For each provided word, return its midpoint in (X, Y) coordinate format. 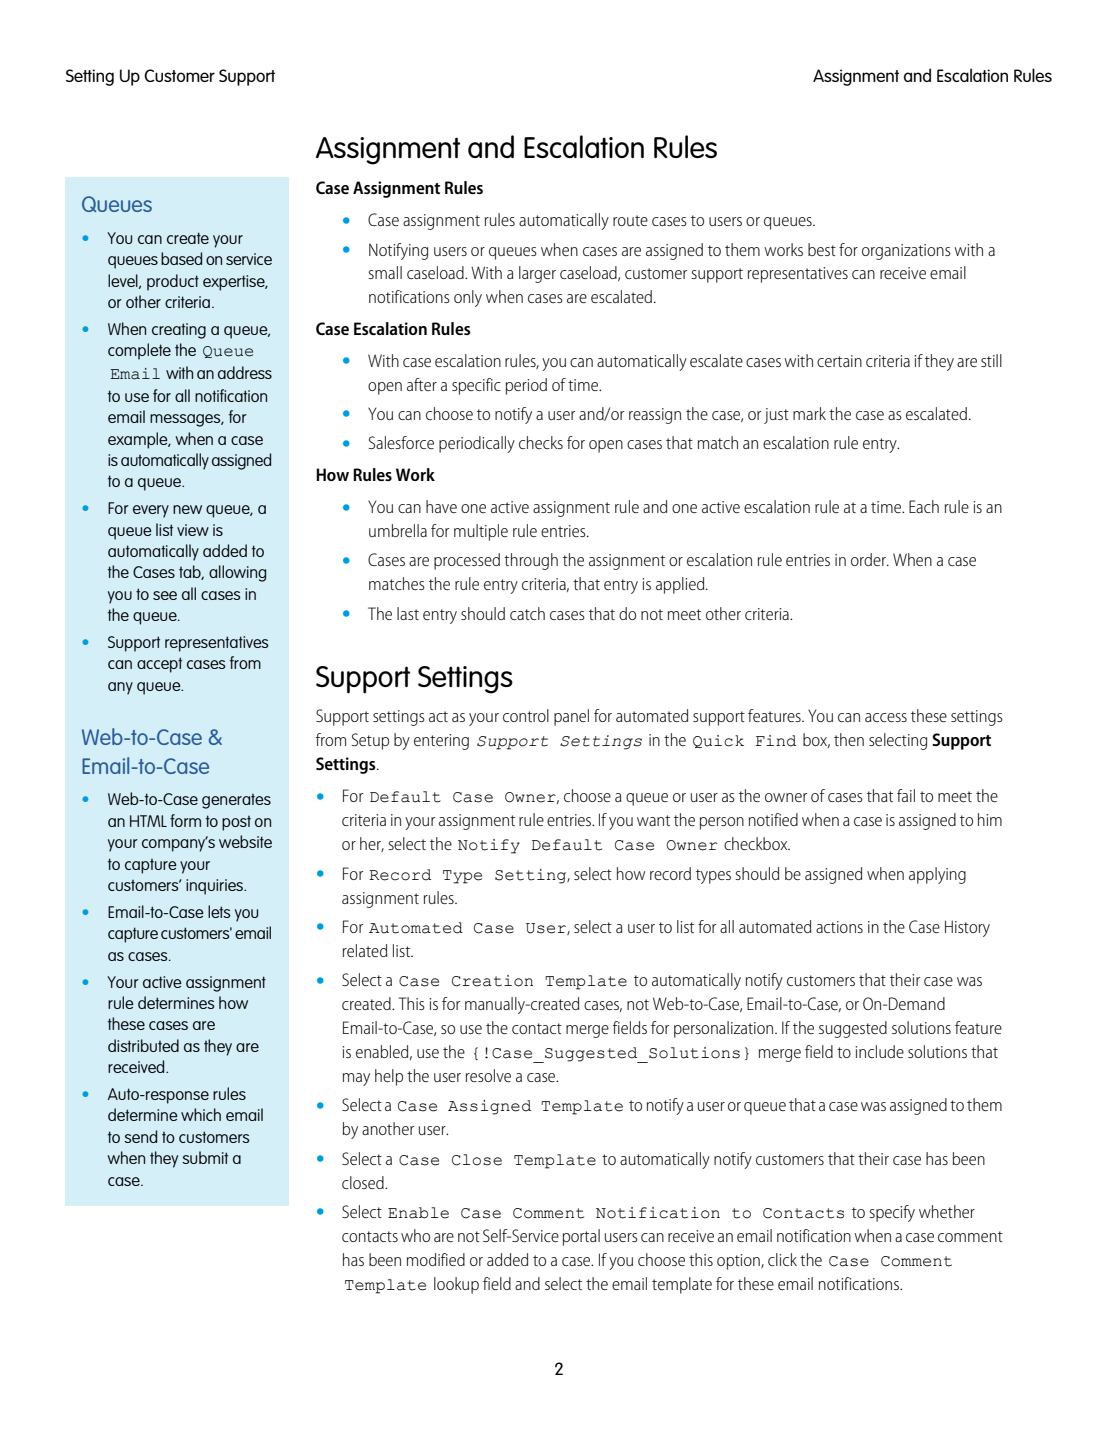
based (181, 258)
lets (219, 911)
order (869, 559)
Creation (492, 981)
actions (839, 927)
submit (205, 1157)
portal (581, 1237)
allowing (237, 573)
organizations (906, 252)
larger (537, 274)
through (531, 561)
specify (892, 1213)
